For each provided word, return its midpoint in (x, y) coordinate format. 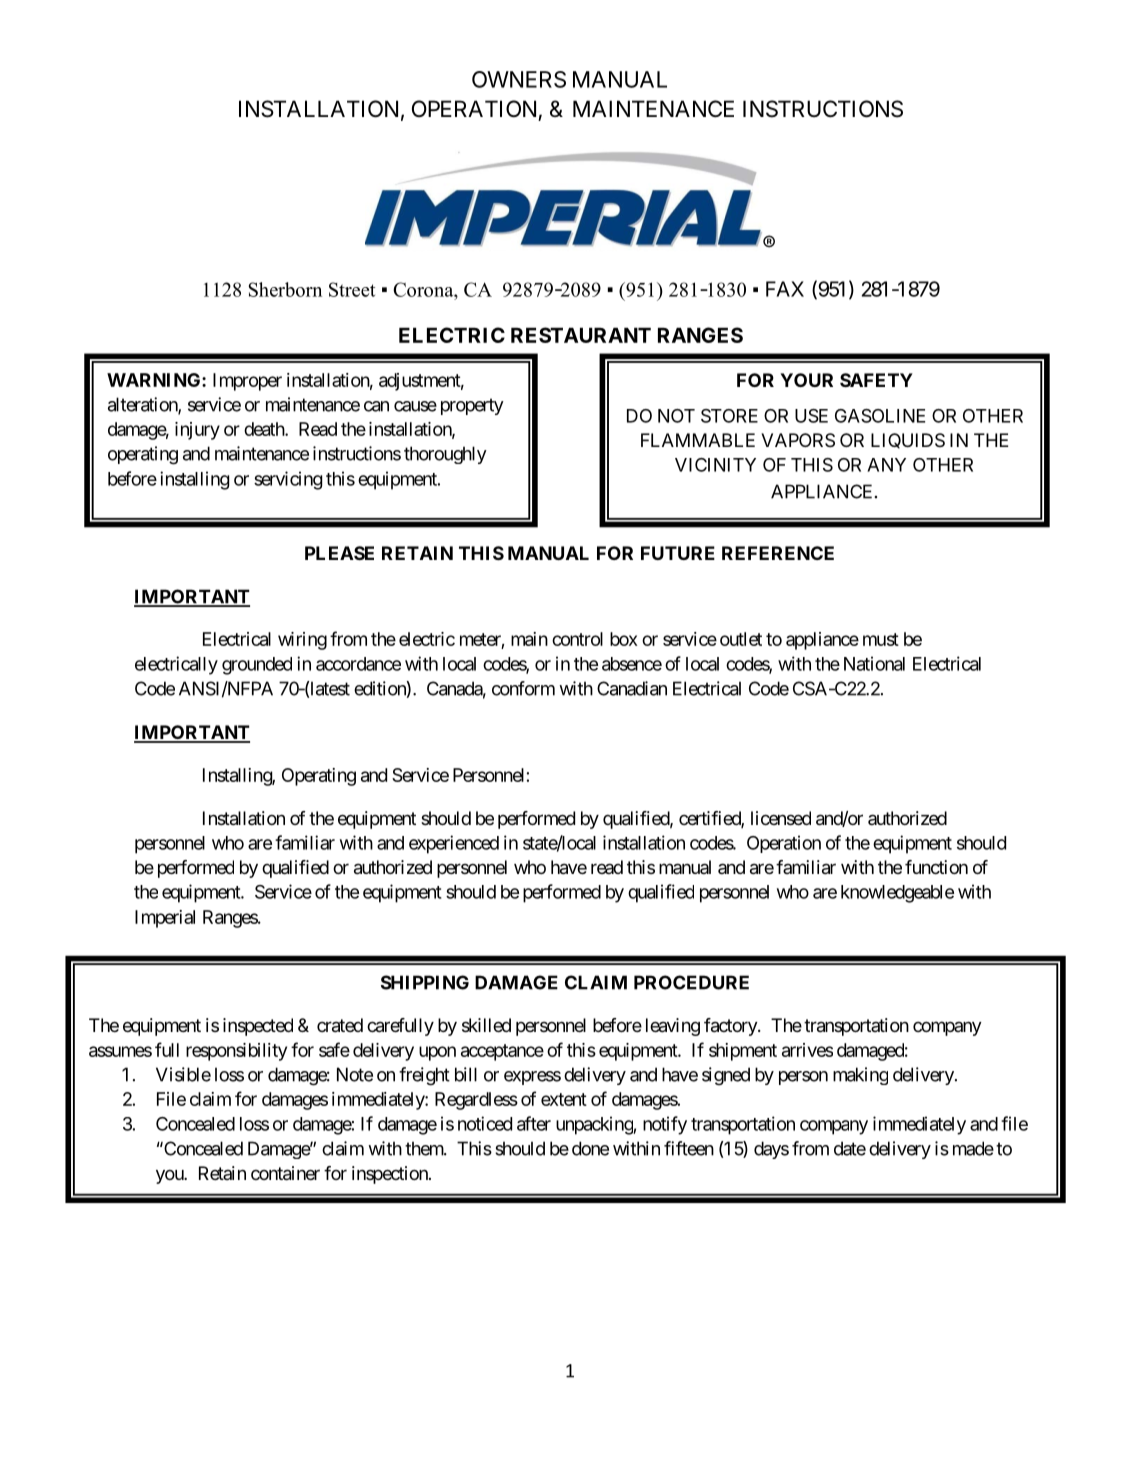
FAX (785, 289)
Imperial (165, 919)
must (881, 639)
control (577, 639)
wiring (302, 641)
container (285, 1173)
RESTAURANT (581, 335)
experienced (454, 844)
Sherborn (285, 289)
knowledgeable (897, 894)
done (590, 1148)
